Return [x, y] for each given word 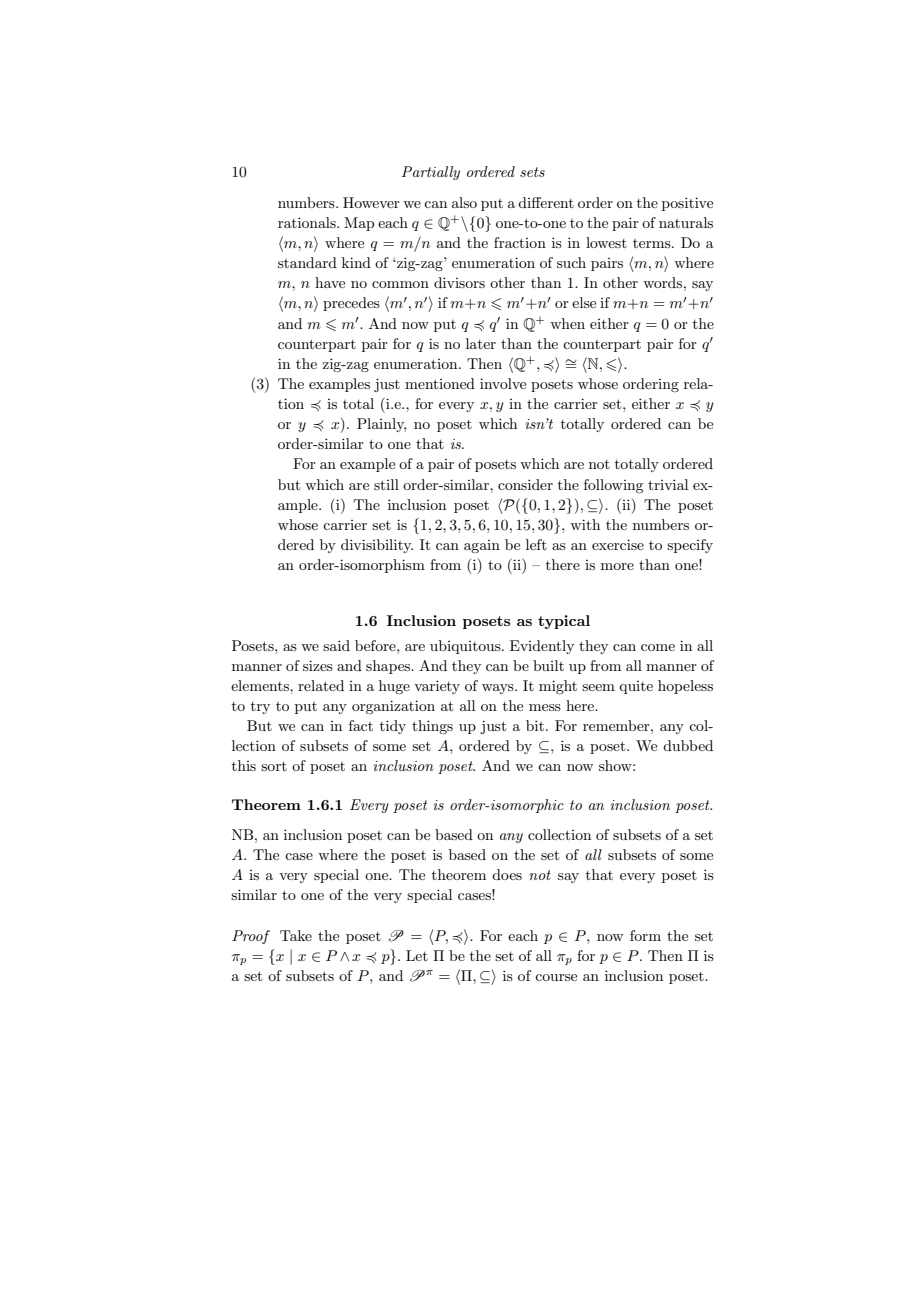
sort [274, 766]
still [386, 484]
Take [296, 935]
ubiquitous [466, 647]
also [464, 202]
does [507, 874]
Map [359, 224]
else [584, 302]
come [658, 647]
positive [687, 204]
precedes [351, 304]
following [613, 486]
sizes [318, 665]
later [481, 343]
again [482, 546]
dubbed [688, 745]
